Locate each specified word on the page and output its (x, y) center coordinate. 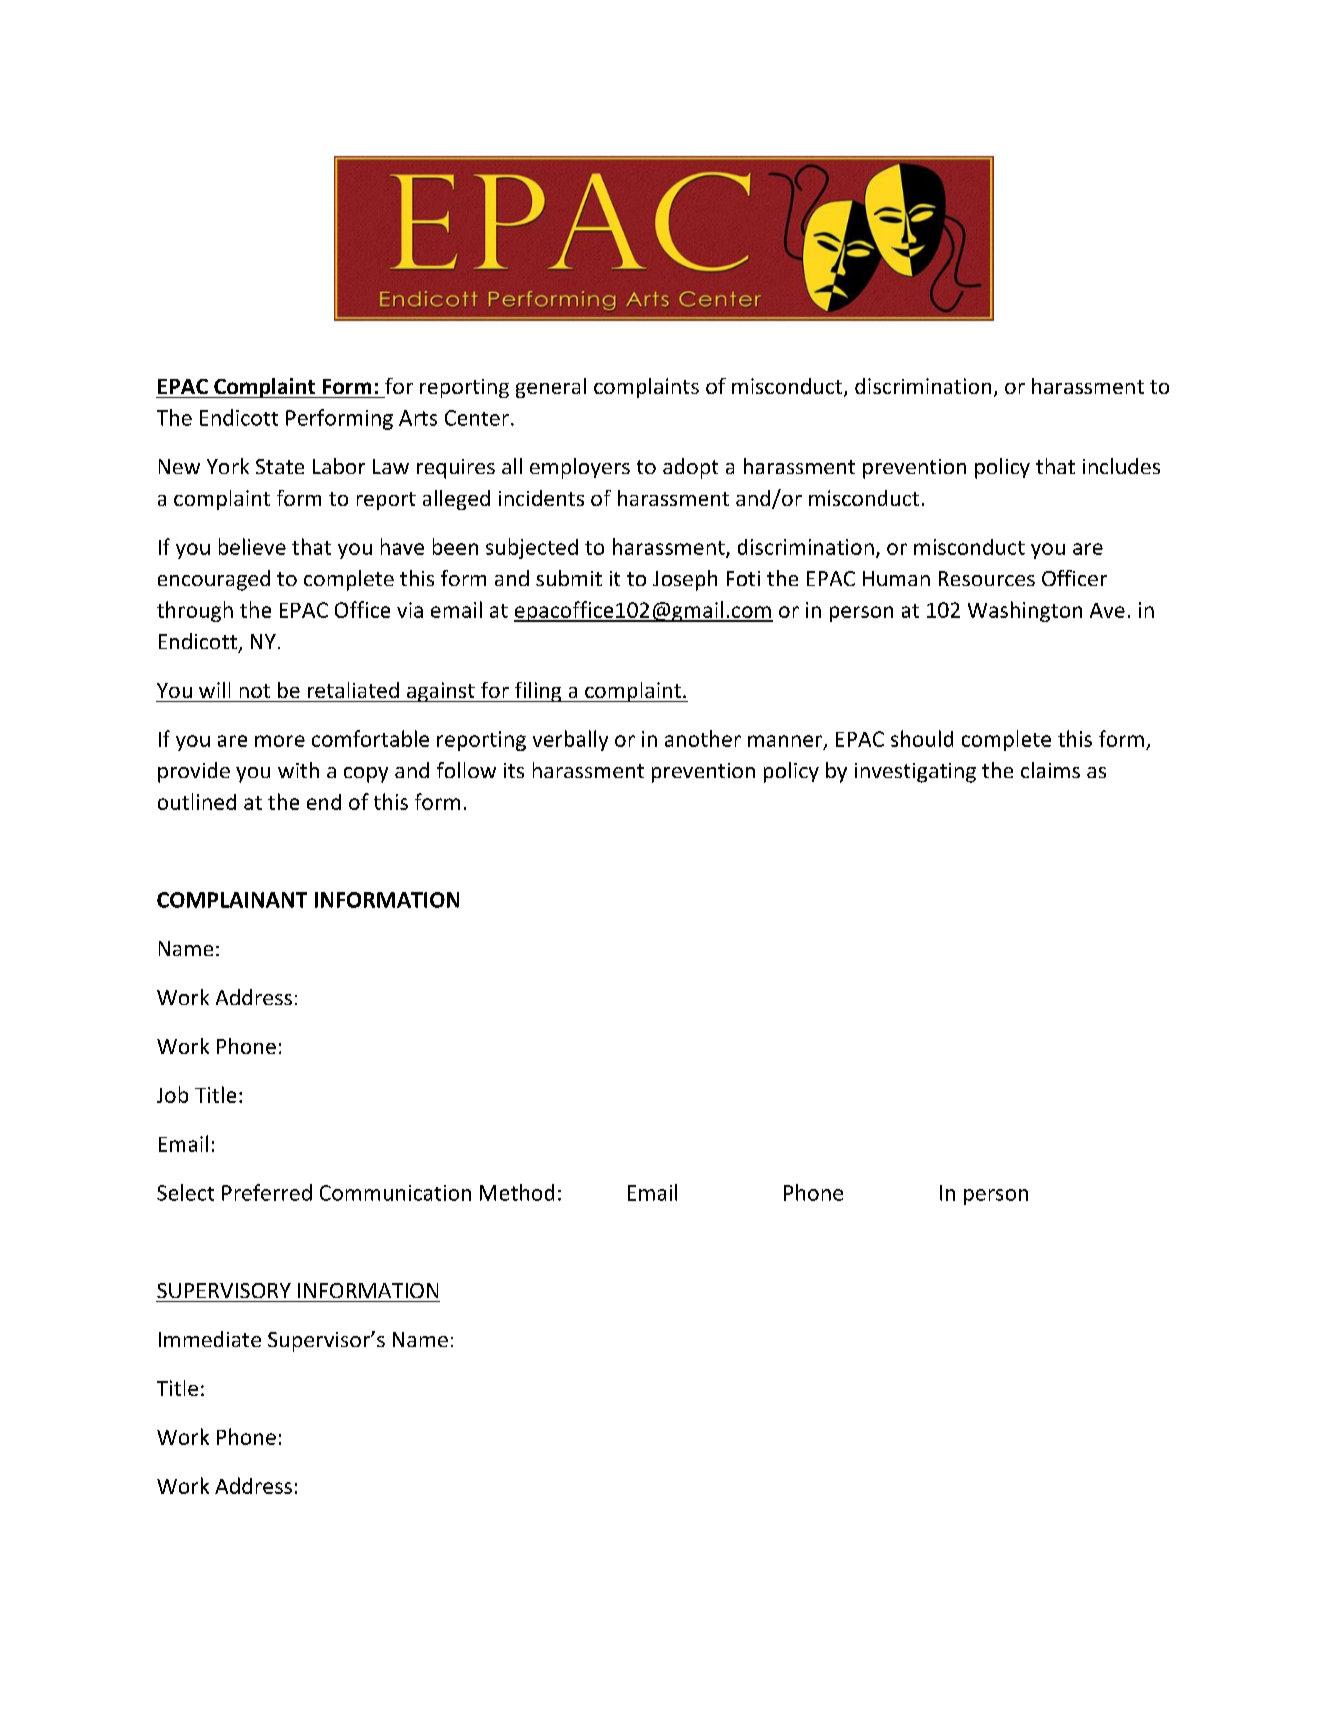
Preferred (267, 1192)
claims (1050, 770)
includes (1121, 466)
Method (517, 1192)
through (195, 611)
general (551, 388)
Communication (395, 1193)
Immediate (210, 1339)
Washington (1025, 611)
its (514, 770)
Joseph (685, 580)
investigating (915, 773)
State (280, 466)
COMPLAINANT (232, 900)
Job (172, 1094)
